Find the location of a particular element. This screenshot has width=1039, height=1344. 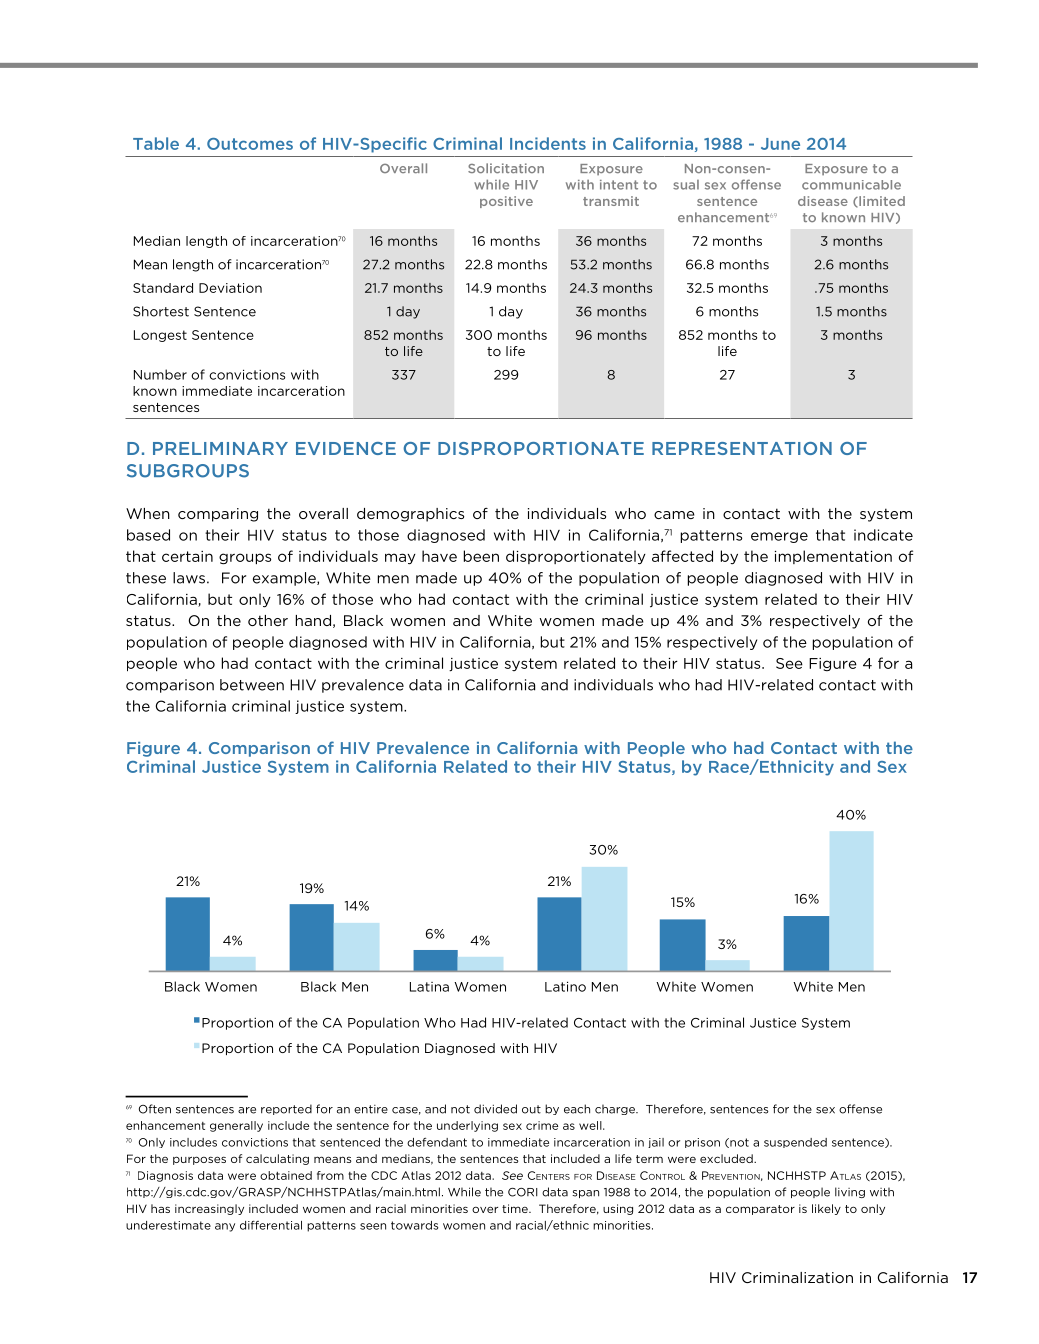

Solicitation is located at coordinates (506, 168).
